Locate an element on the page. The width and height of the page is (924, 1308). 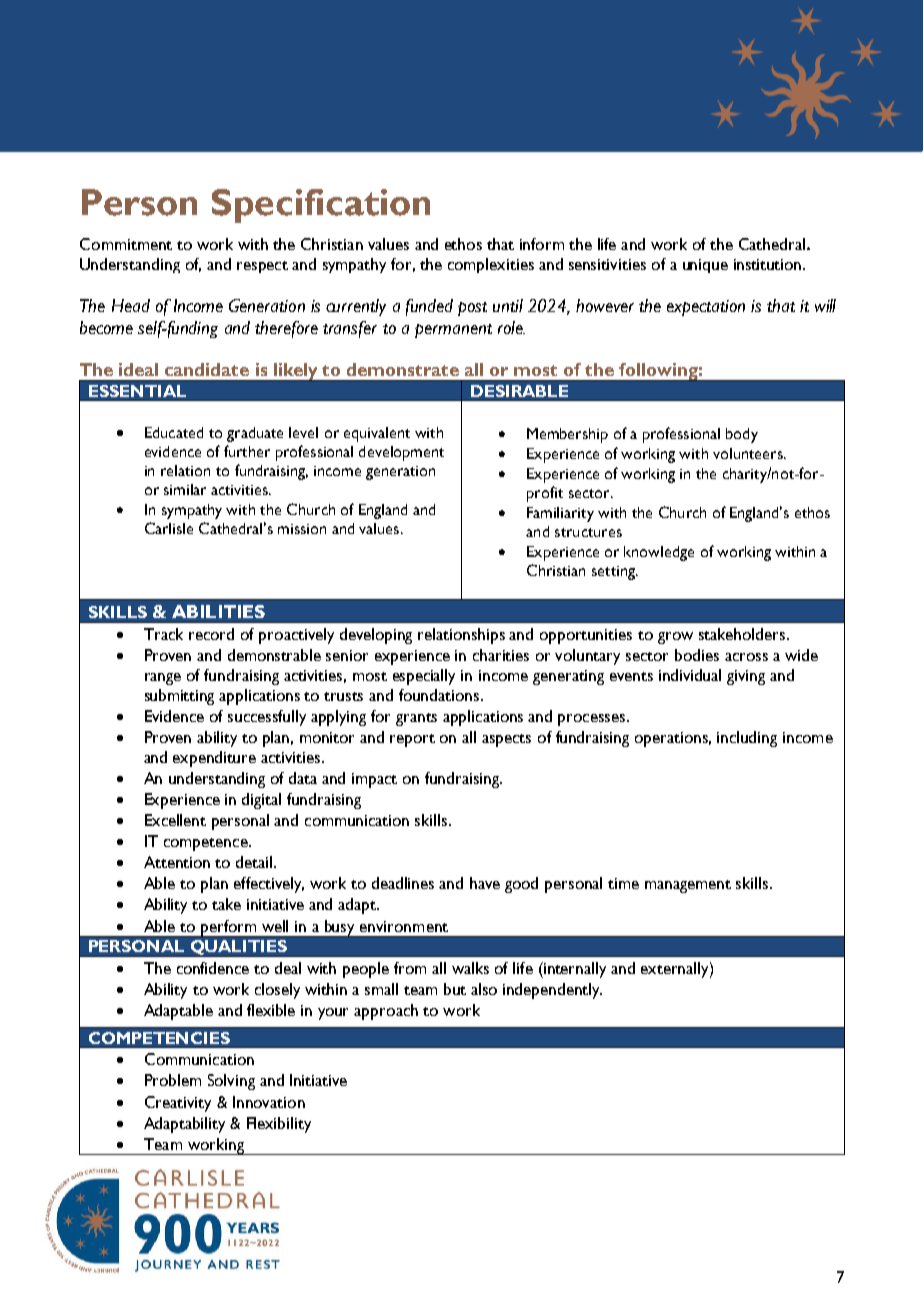
complexities is located at coordinates (491, 265).
